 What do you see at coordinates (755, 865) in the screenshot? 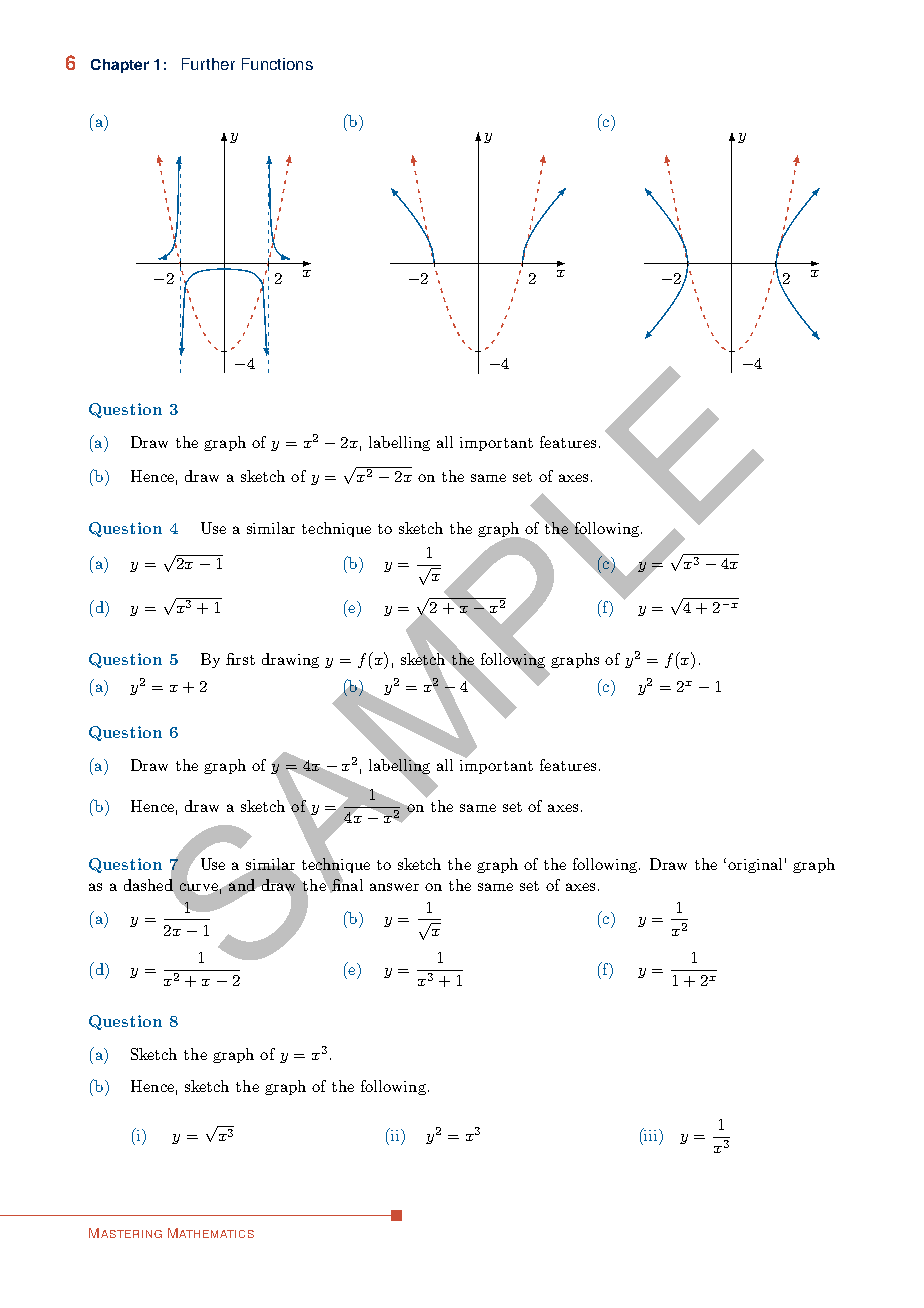
I see `original` at bounding box center [755, 865].
